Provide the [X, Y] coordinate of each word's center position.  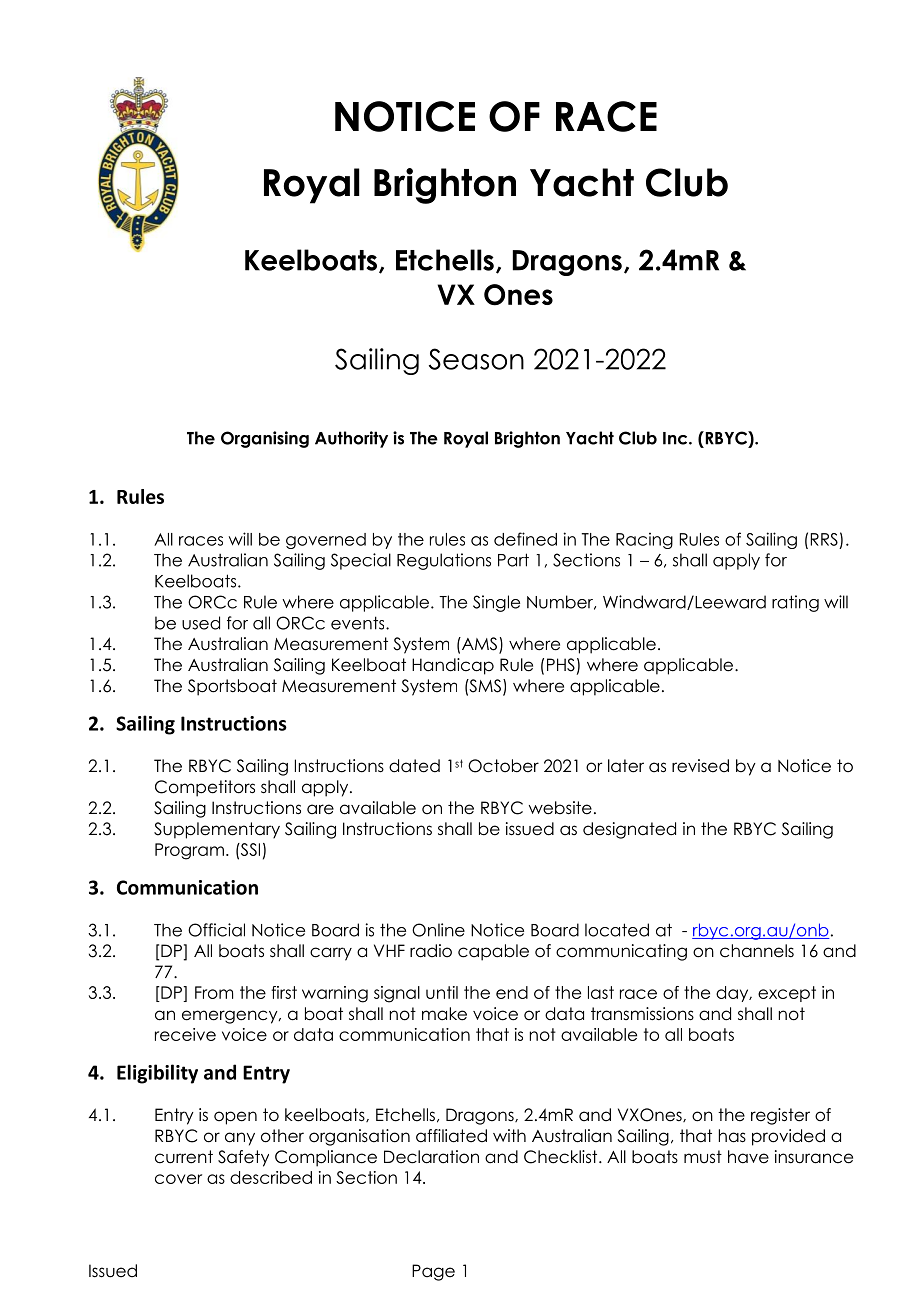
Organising [265, 439]
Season [476, 359]
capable [493, 952]
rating [795, 603]
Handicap [453, 666]
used [201, 623]
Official [216, 930]
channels [757, 951]
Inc [676, 438]
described [271, 1177]
